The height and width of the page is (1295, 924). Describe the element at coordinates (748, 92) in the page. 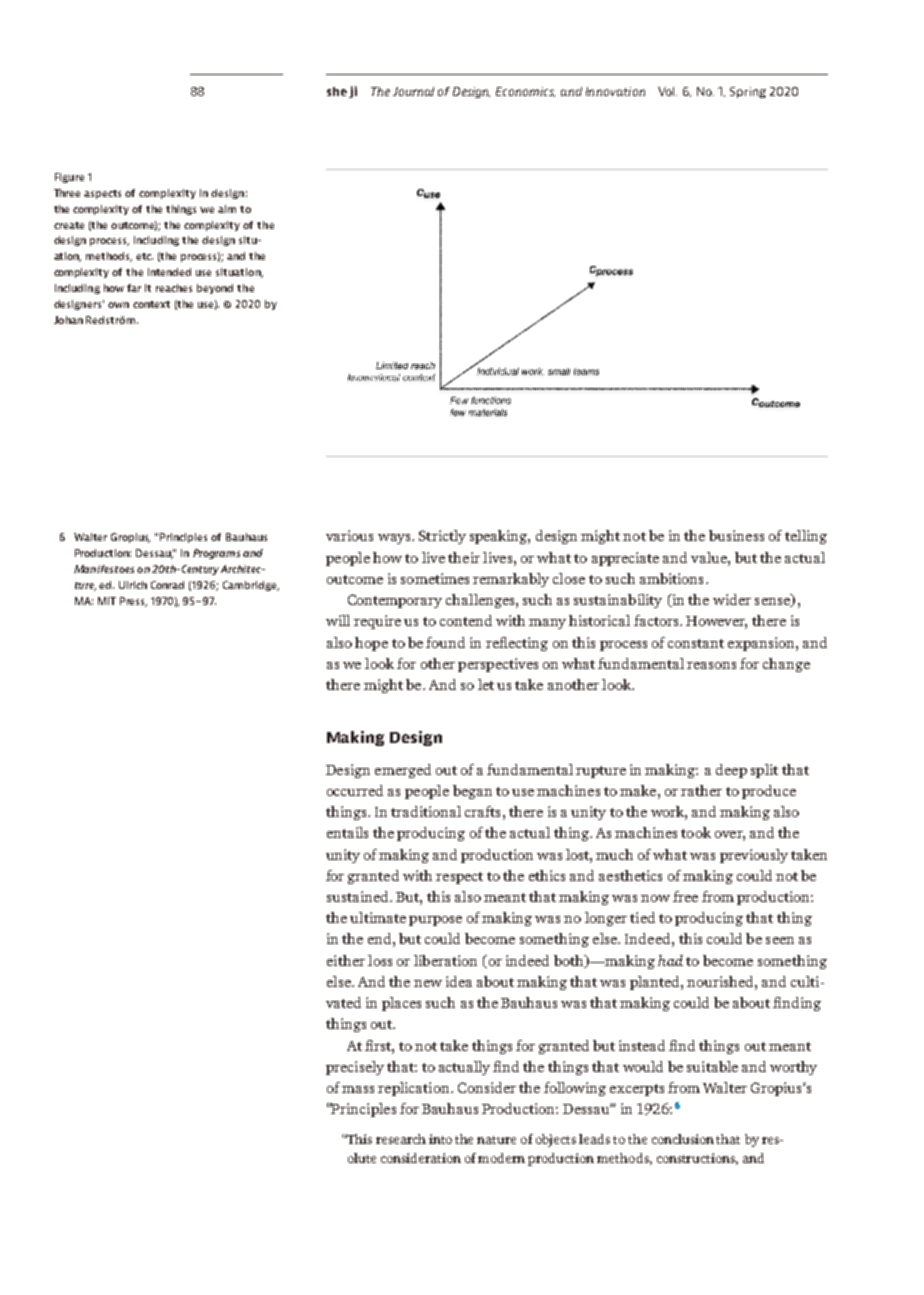

I see `Spring` at that location.
